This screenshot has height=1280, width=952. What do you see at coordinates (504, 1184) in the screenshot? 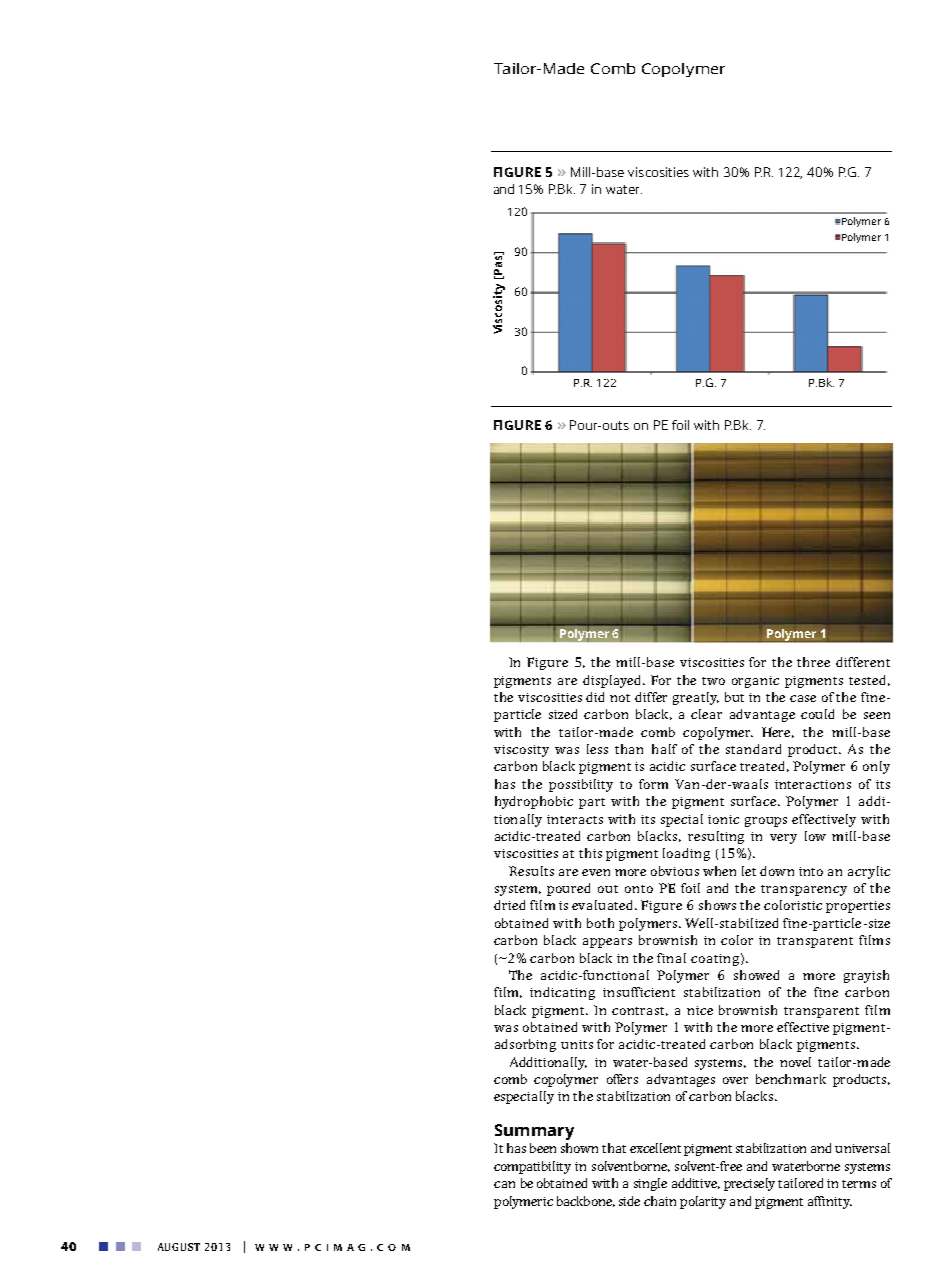
I see `can` at bounding box center [504, 1184].
